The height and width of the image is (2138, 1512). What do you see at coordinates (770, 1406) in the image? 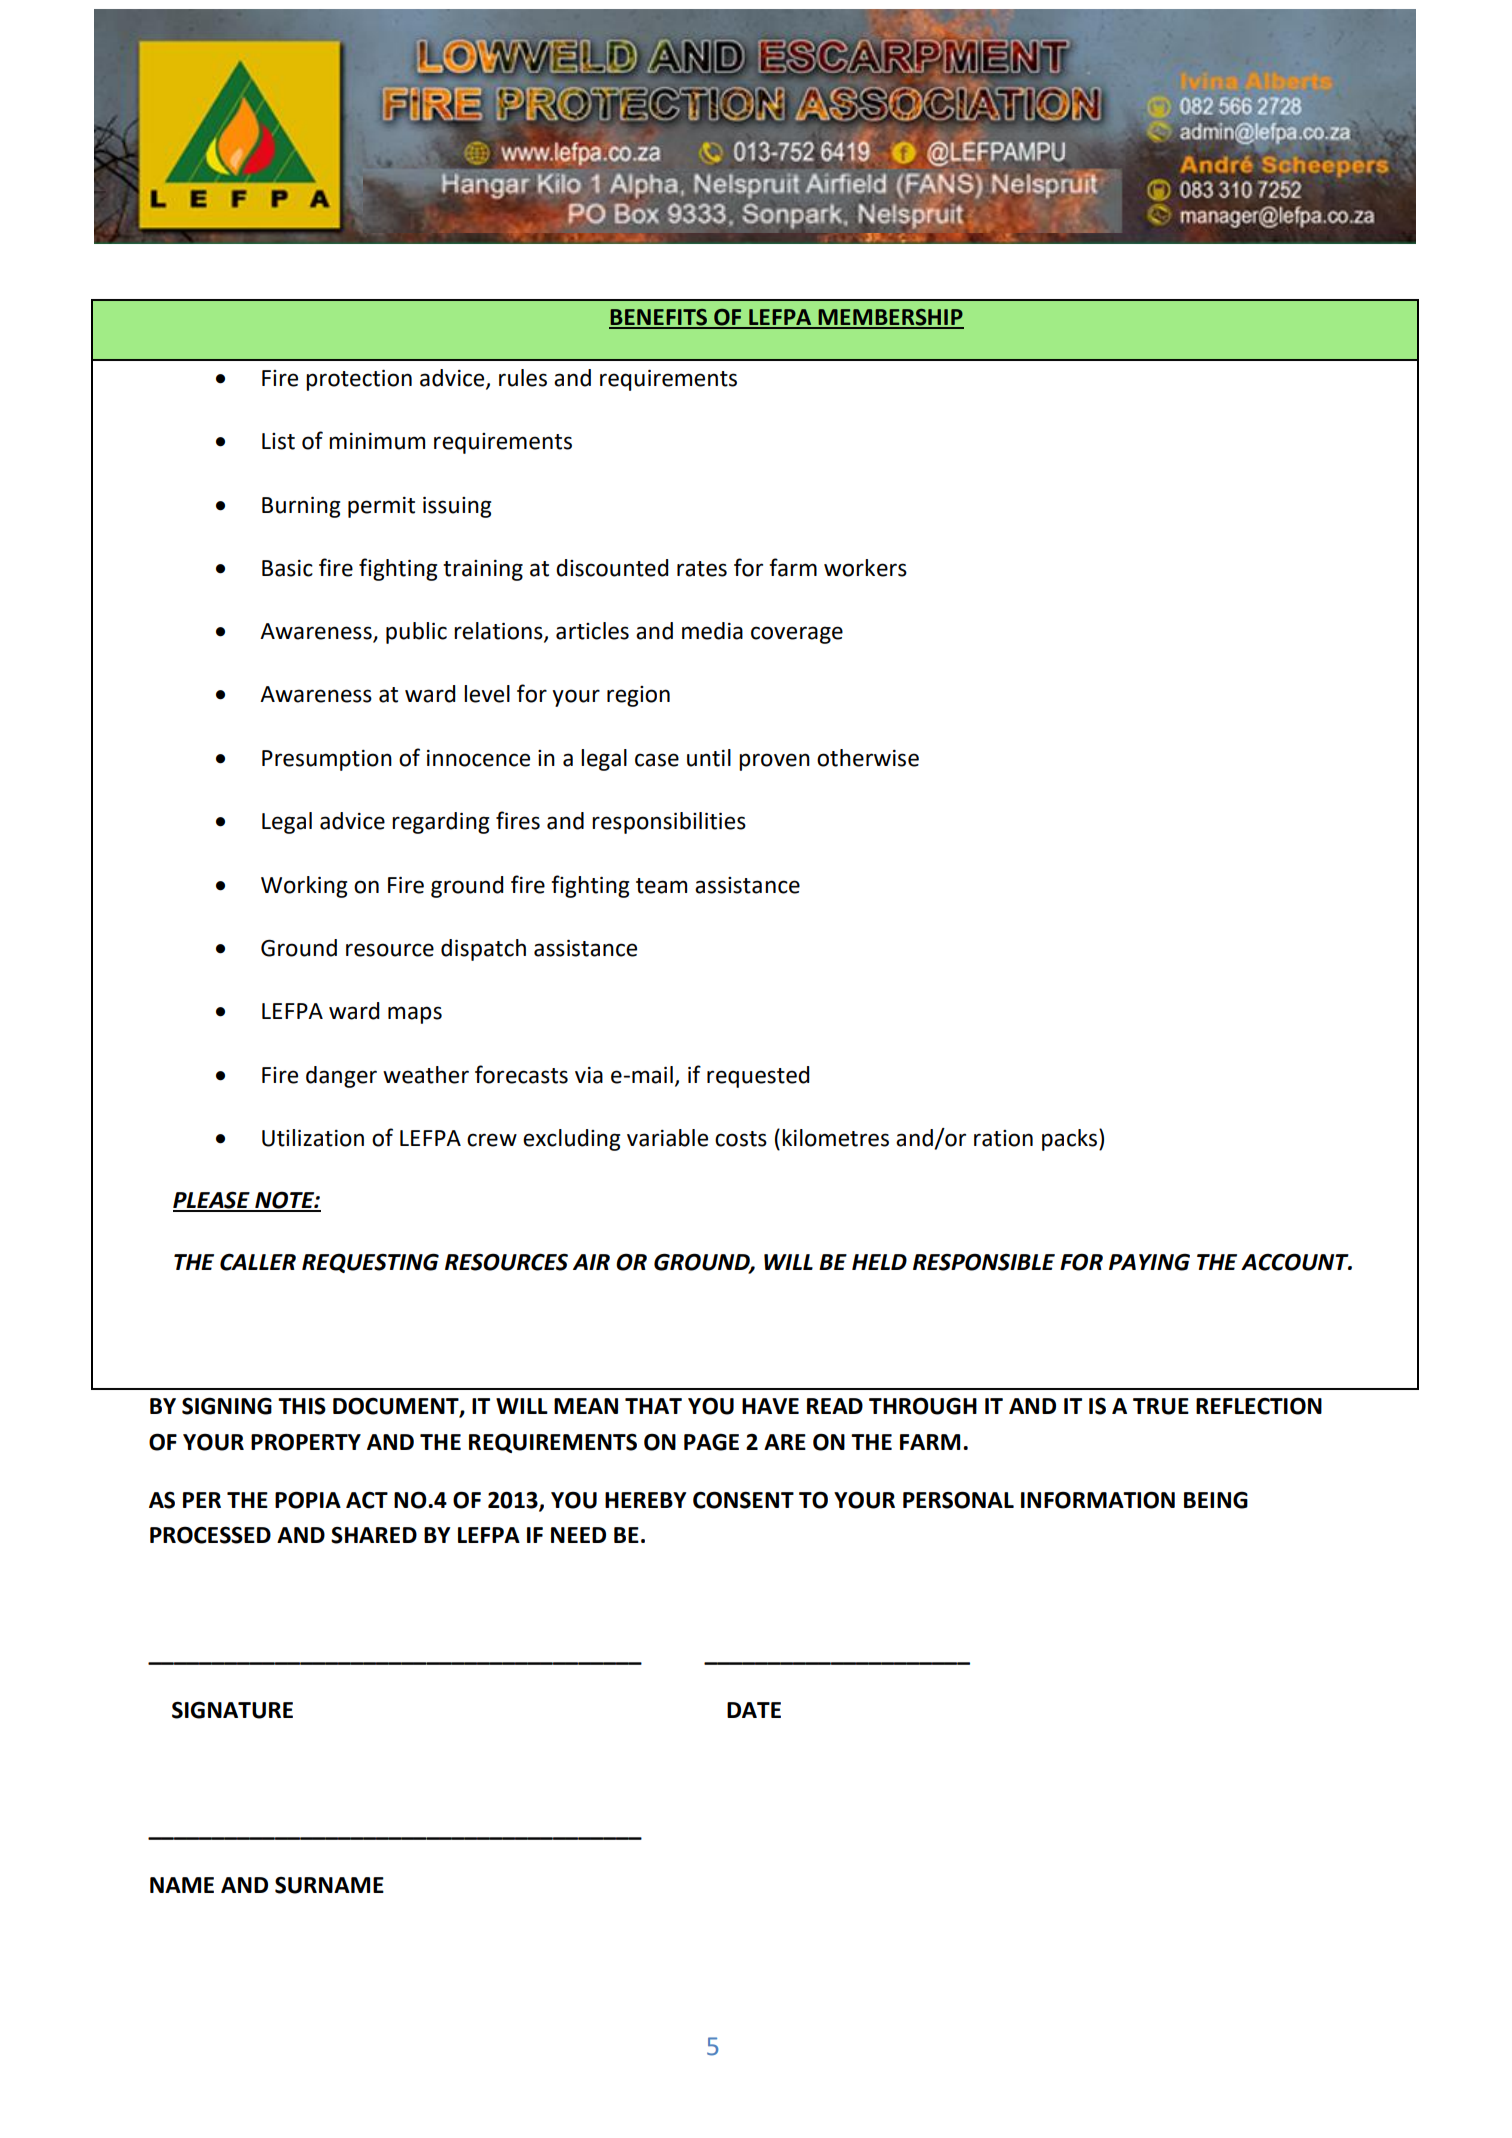
I see `HAVE` at bounding box center [770, 1406].
